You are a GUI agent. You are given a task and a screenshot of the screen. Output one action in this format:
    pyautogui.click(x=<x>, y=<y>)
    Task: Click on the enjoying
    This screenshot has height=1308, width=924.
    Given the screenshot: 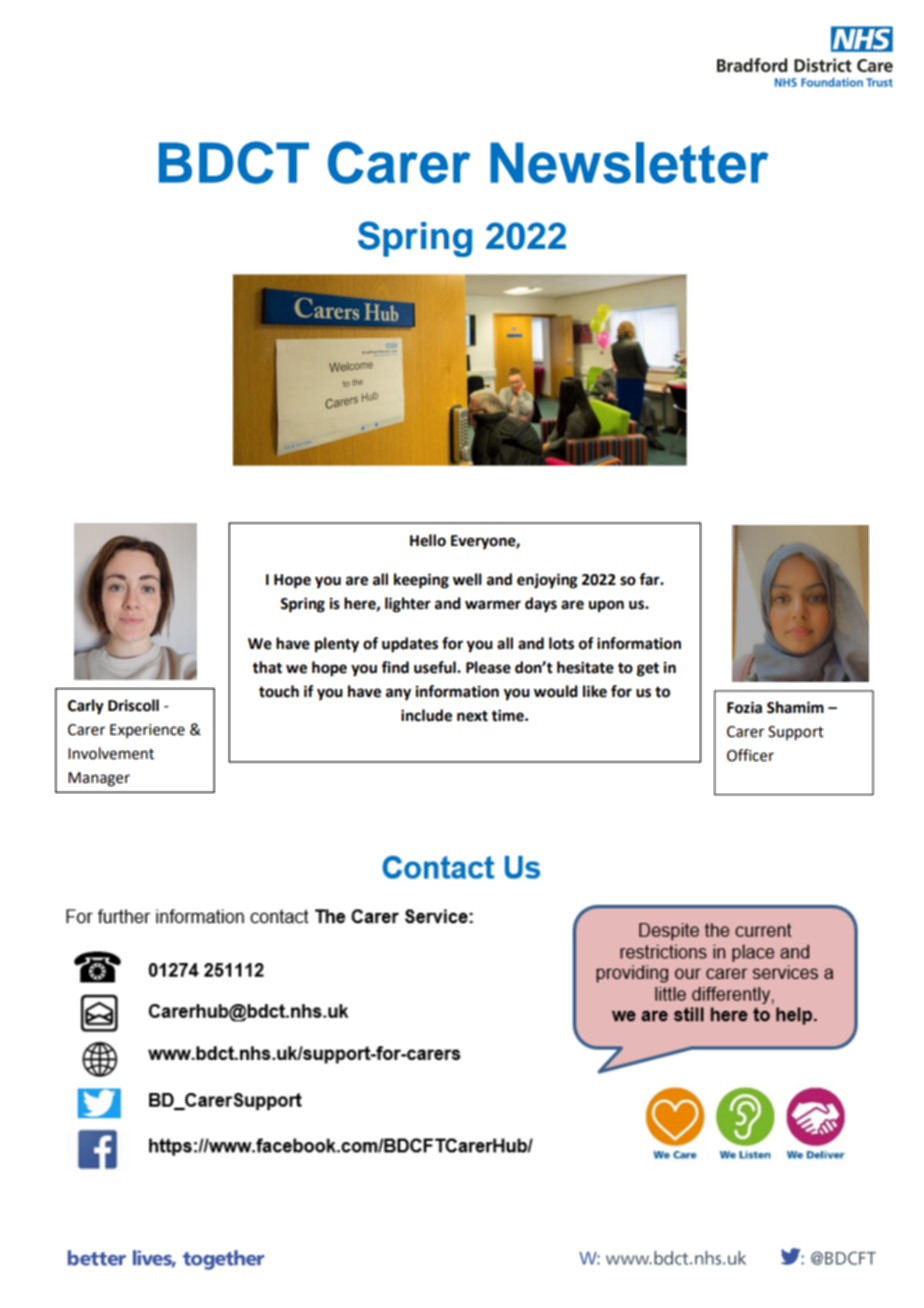 What is the action you would take?
    pyautogui.click(x=547, y=581)
